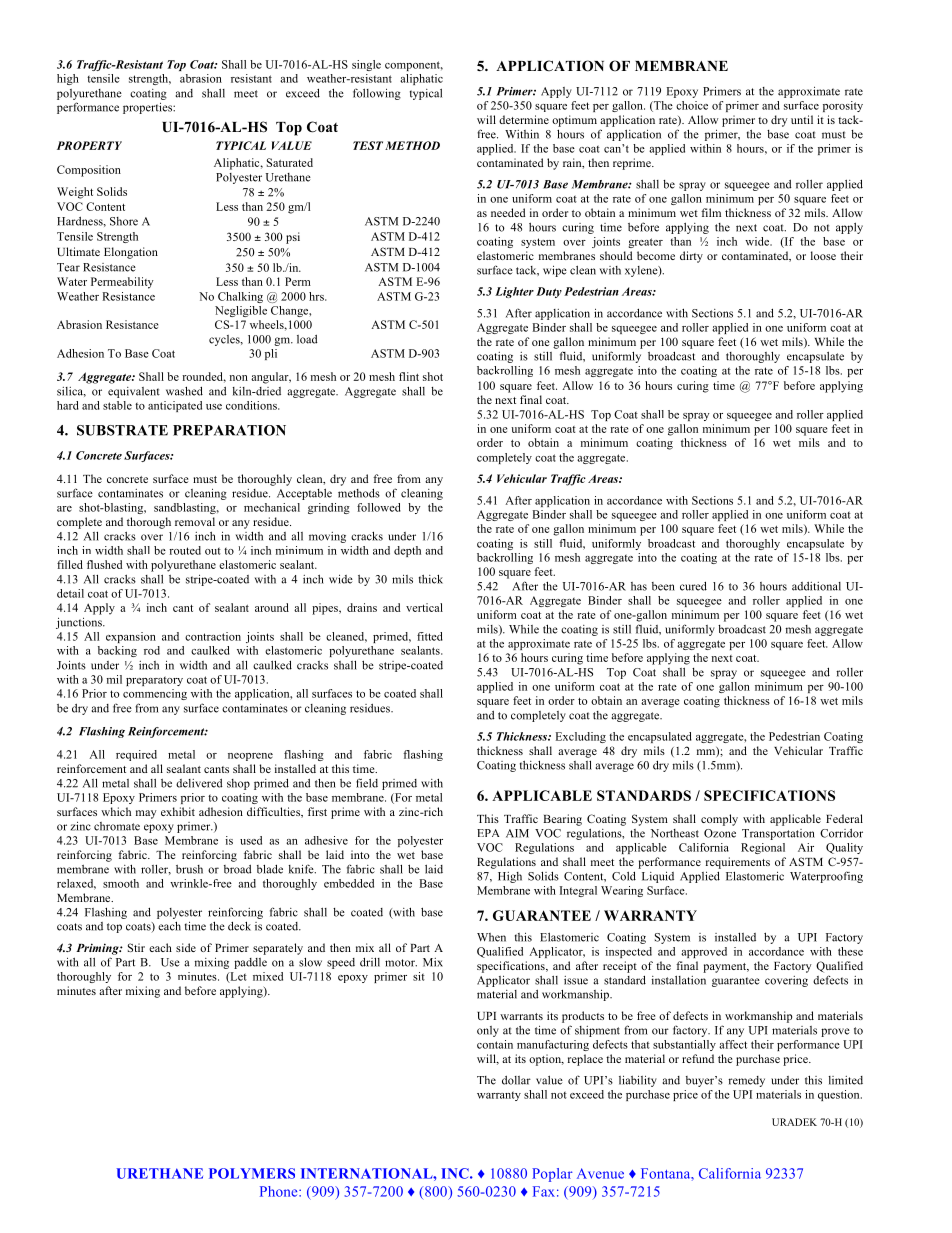 The width and height of the image is (952, 1233). I want to click on Lighter, so click(514, 292).
